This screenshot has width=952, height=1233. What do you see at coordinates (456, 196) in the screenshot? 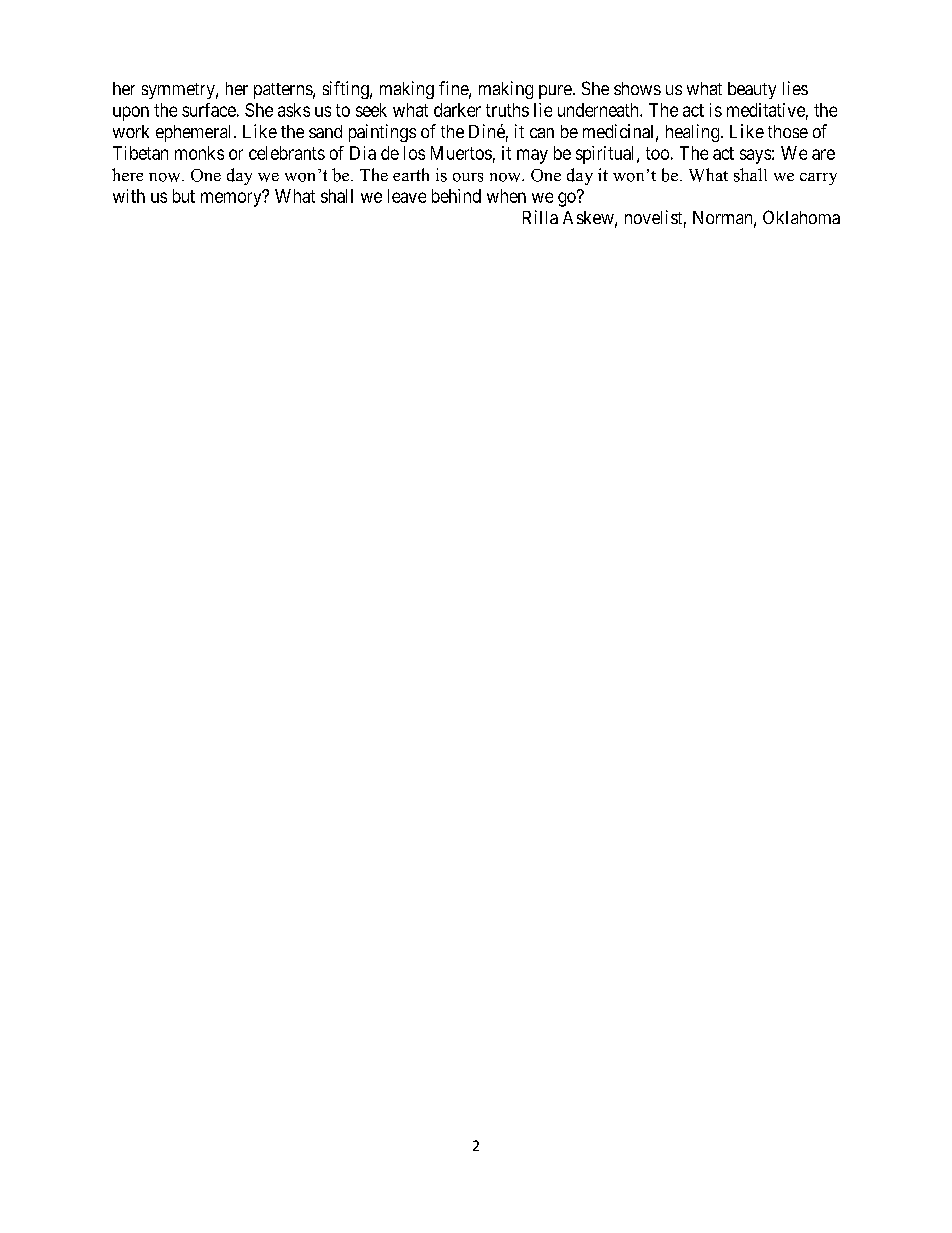
I see `behind` at bounding box center [456, 196].
